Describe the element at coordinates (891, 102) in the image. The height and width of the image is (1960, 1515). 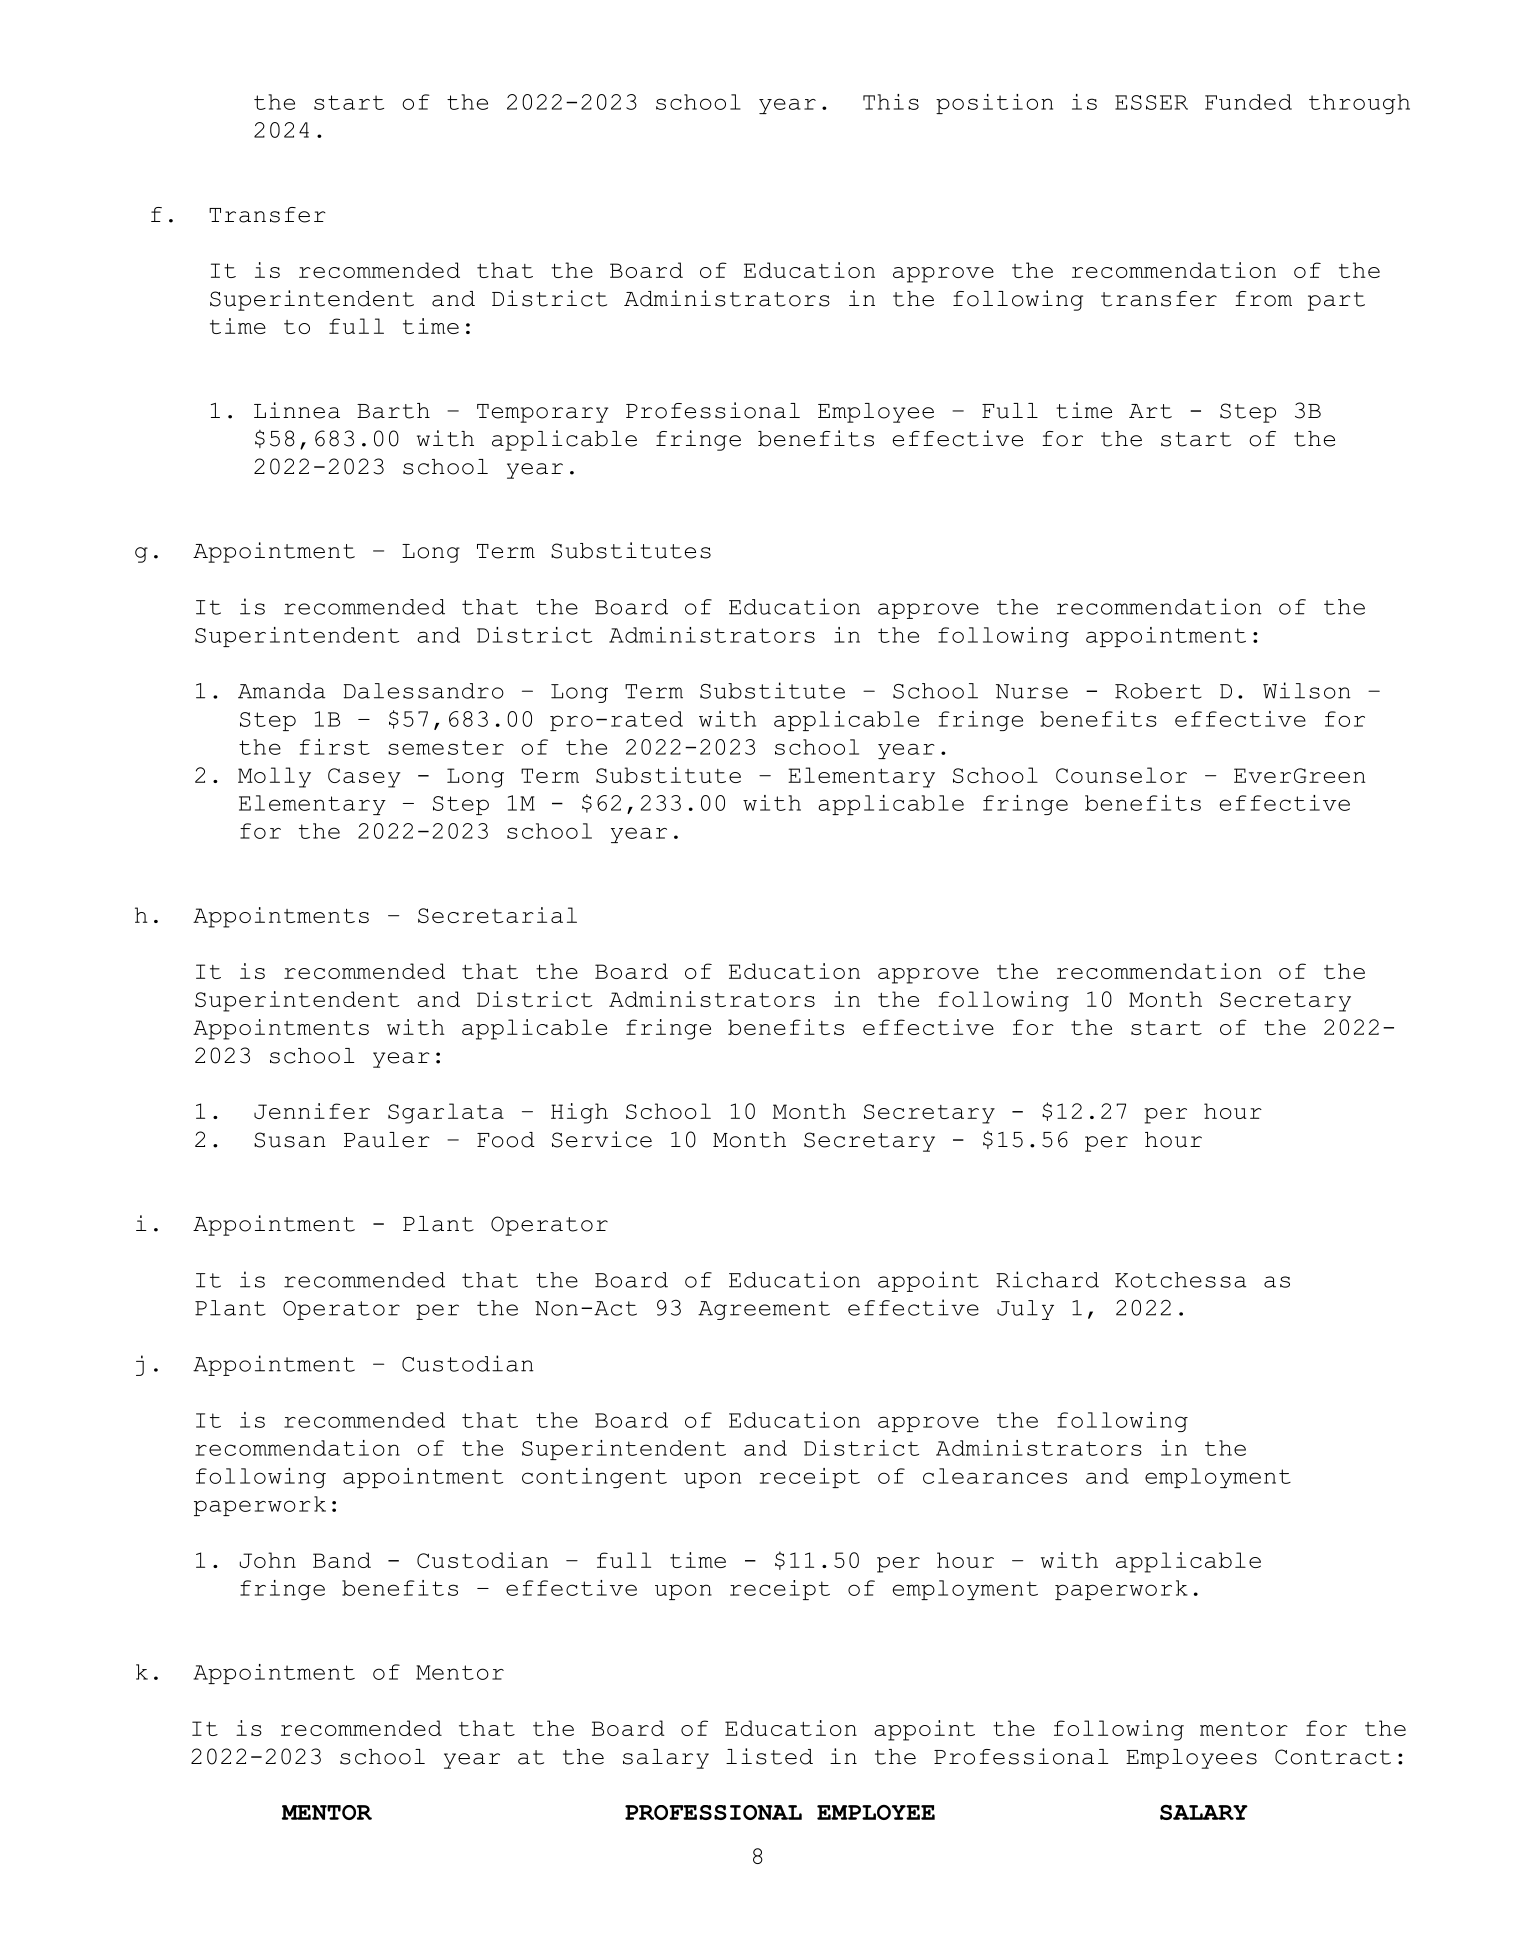
I see `This` at that location.
